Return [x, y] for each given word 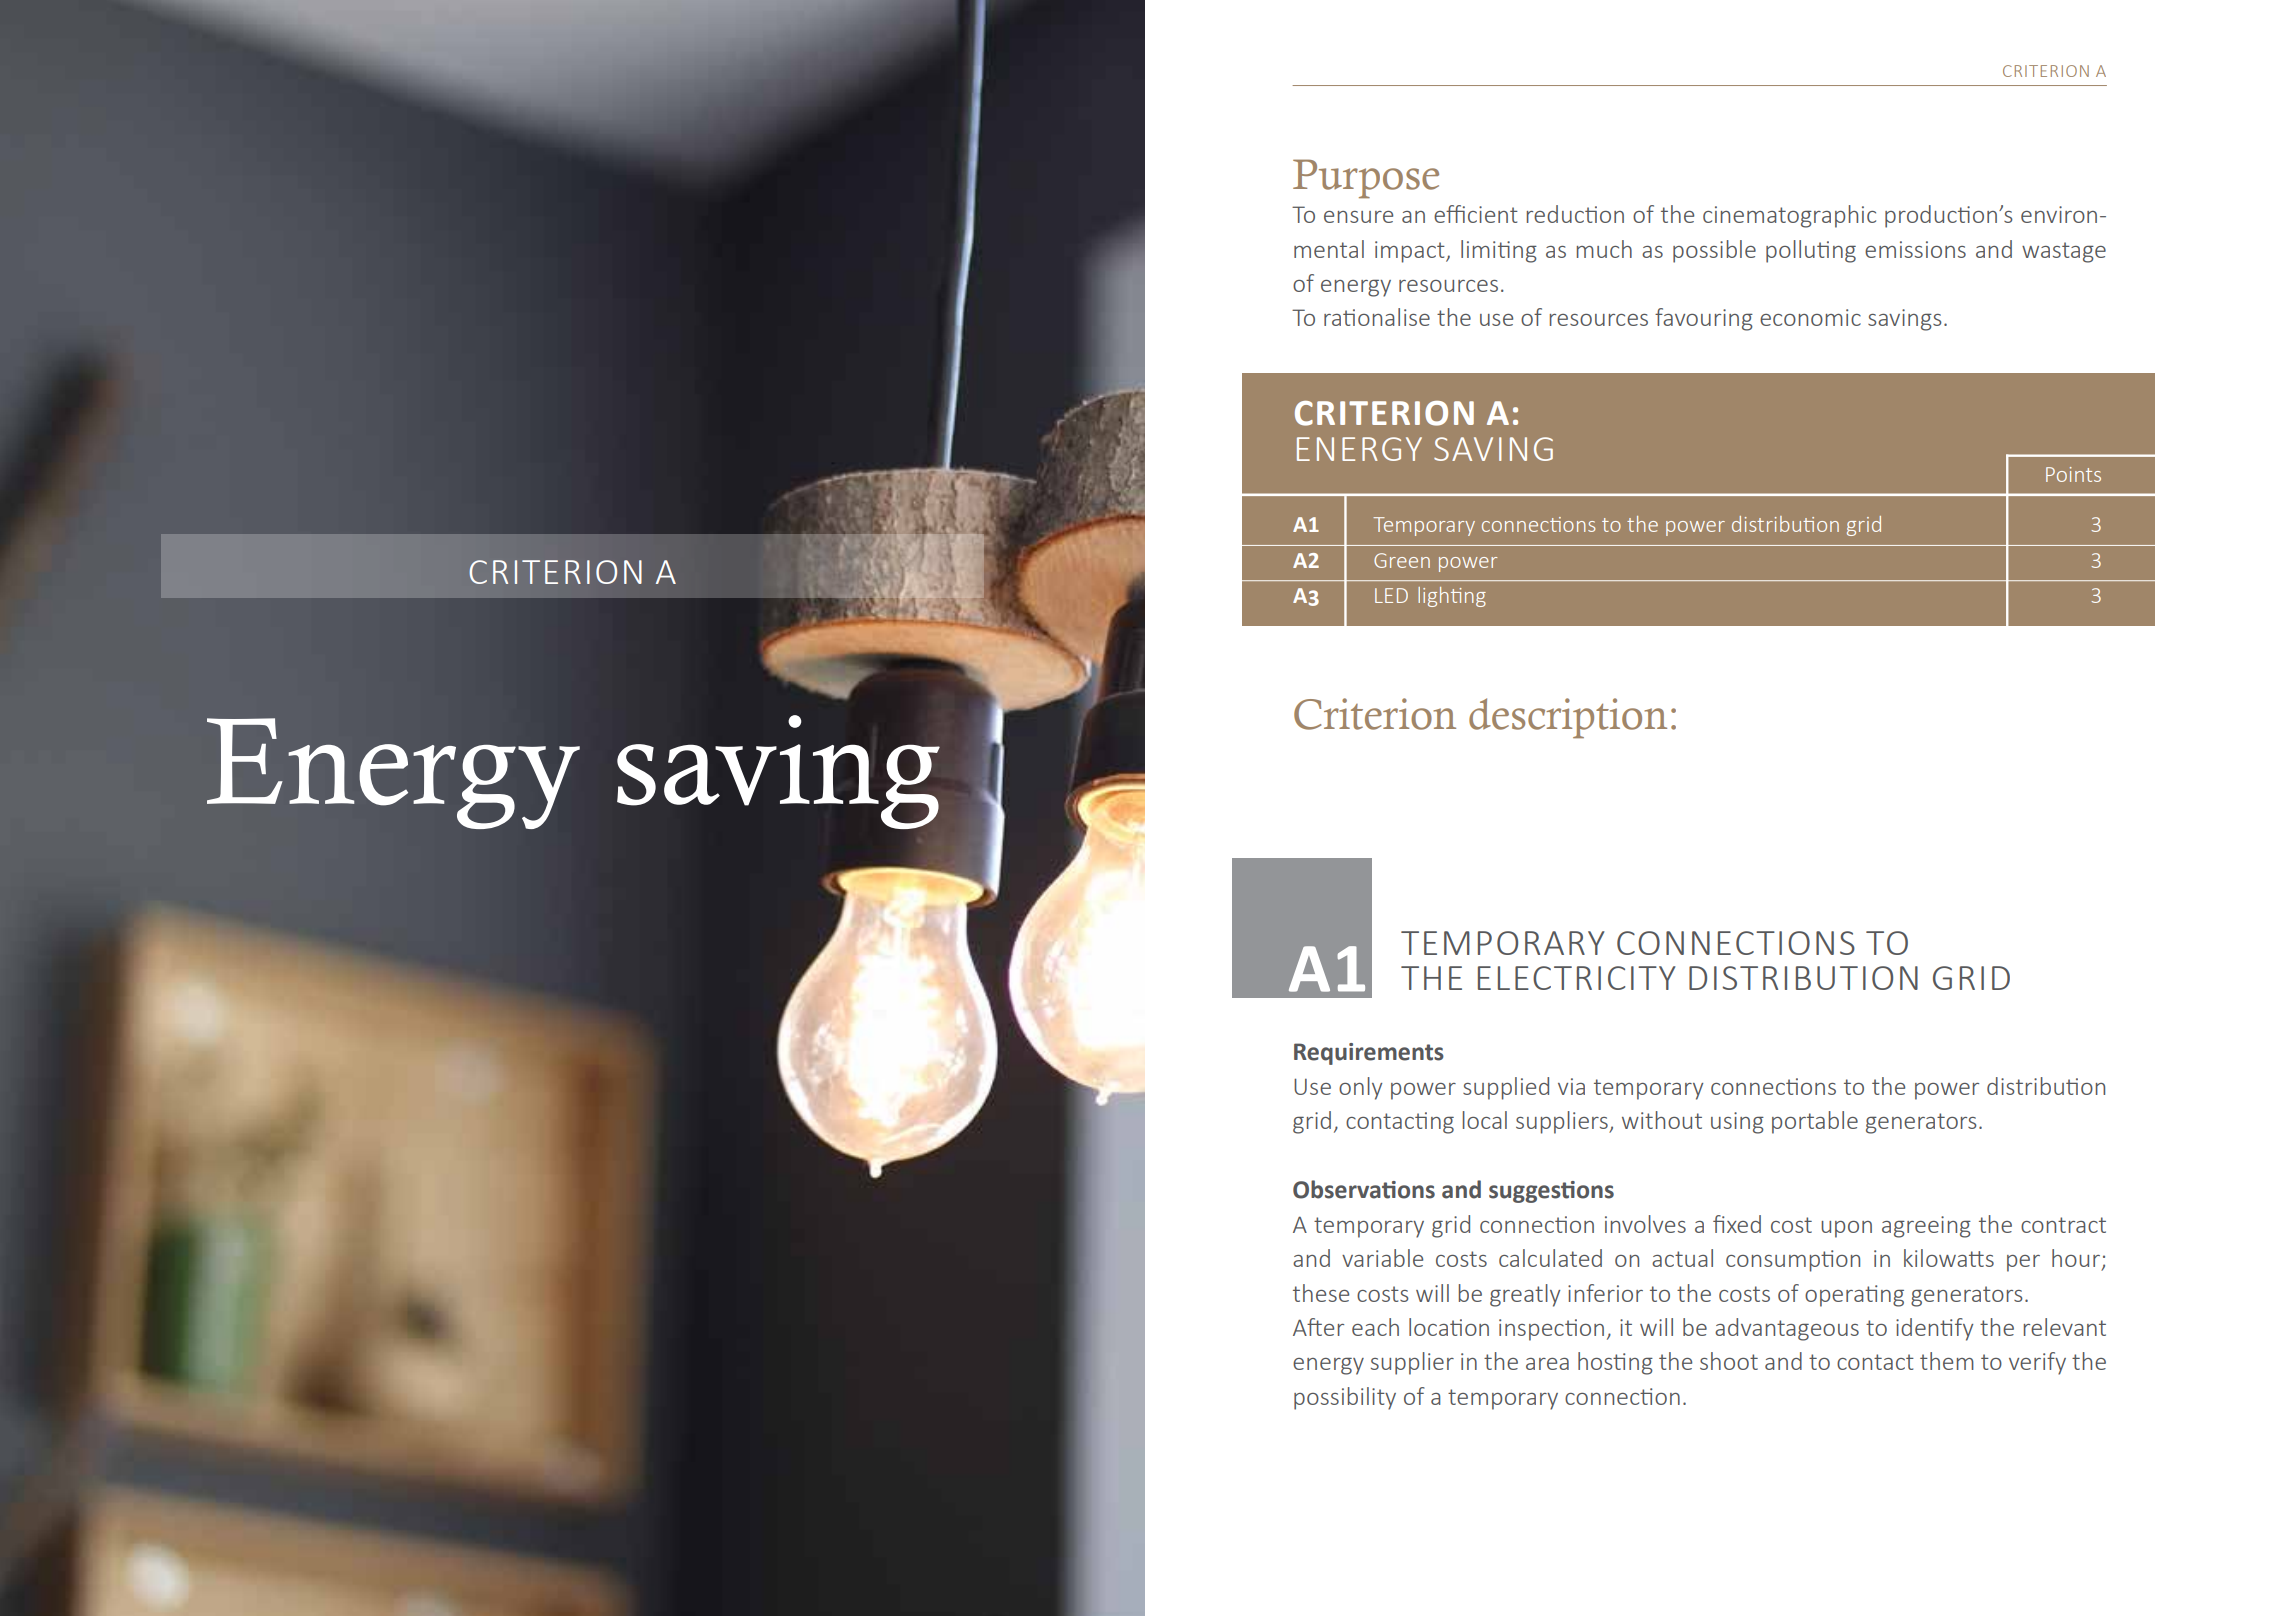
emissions [1915, 249]
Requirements [1369, 1054]
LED [1391, 595]
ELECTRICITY [1577, 978]
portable [1815, 1122]
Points [2073, 474]
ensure [1358, 217]
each [1375, 1327]
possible [1714, 251]
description [1568, 718]
